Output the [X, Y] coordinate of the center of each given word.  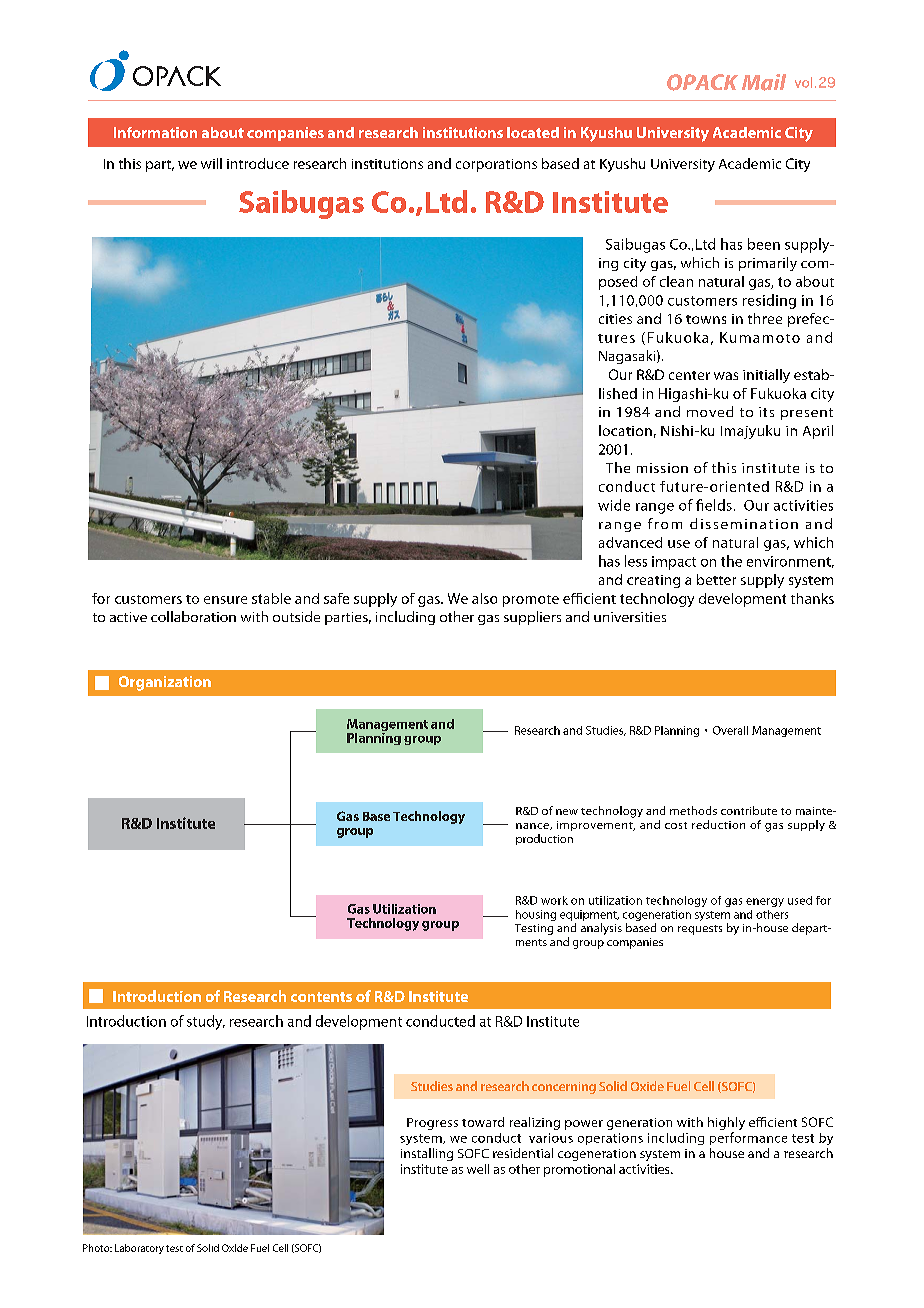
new [567, 812]
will [211, 163]
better [716, 579]
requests [700, 930]
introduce [258, 163]
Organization [165, 683]
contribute [749, 810]
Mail [764, 82]
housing [536, 915]
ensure [225, 600]
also [484, 598]
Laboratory [139, 1249]
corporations [496, 165]
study [206, 1022]
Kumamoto [760, 337]
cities [615, 319]
